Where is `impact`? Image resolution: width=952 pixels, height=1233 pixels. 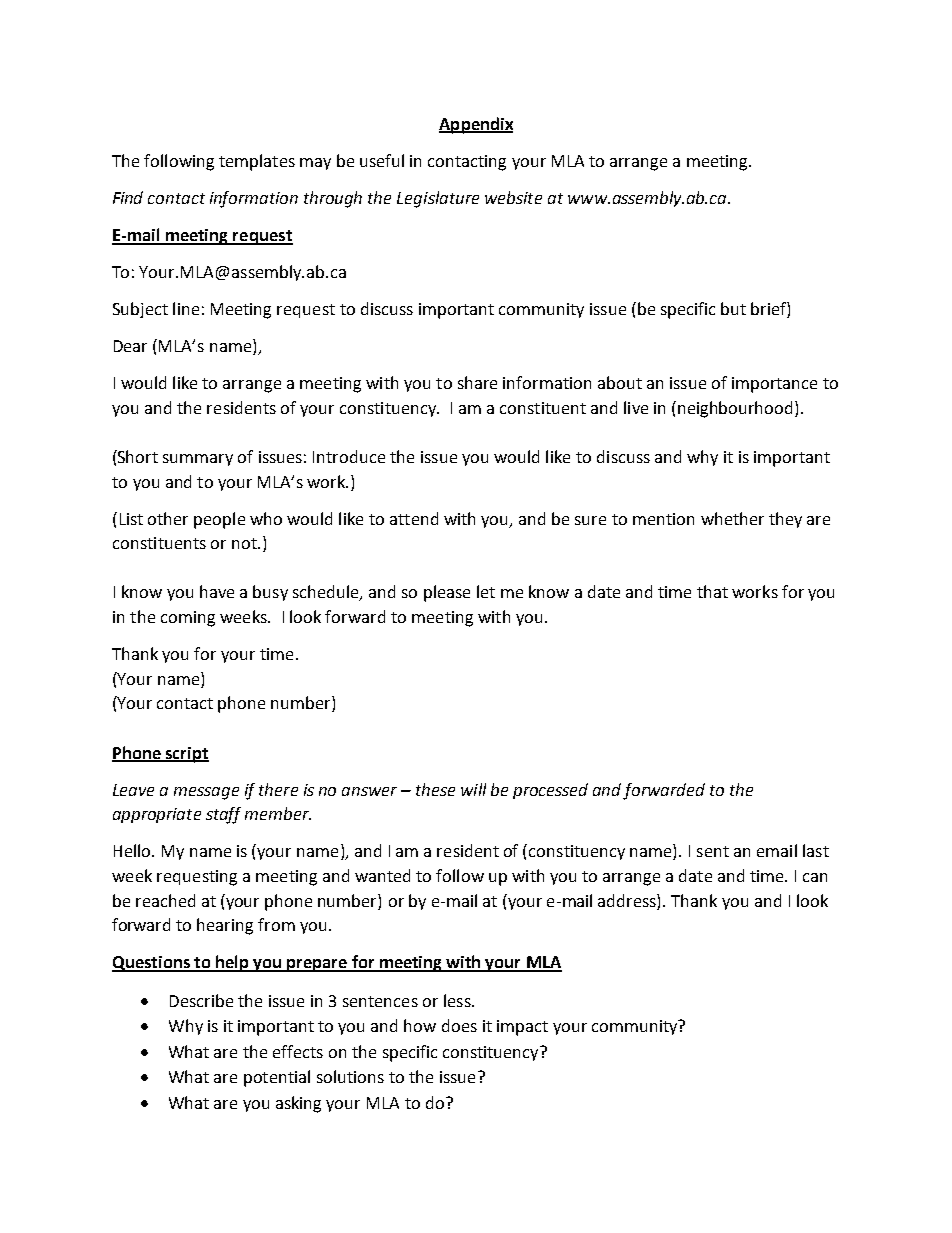
impact is located at coordinates (522, 1028).
